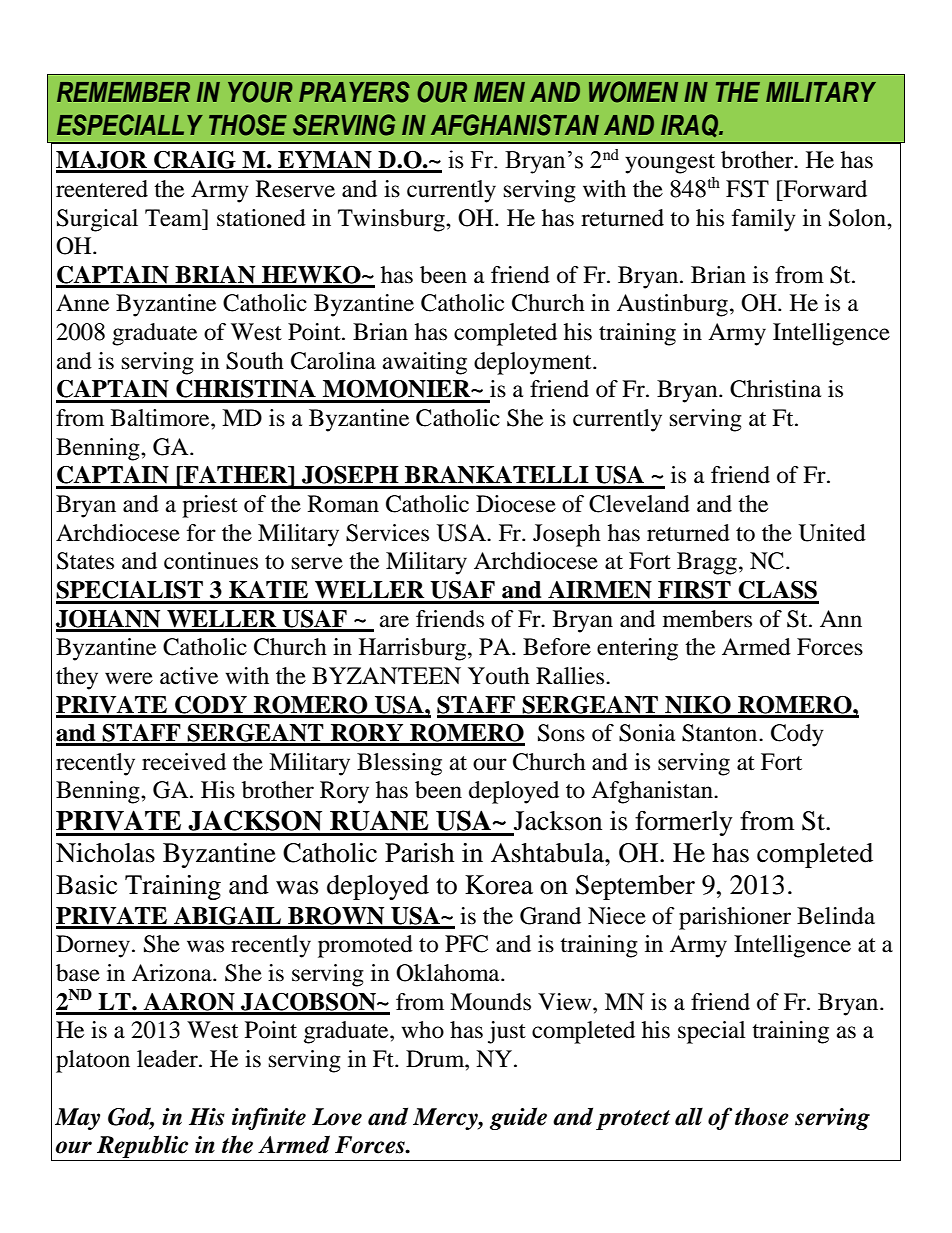  I want to click on REMEMBER, so click(123, 92).
